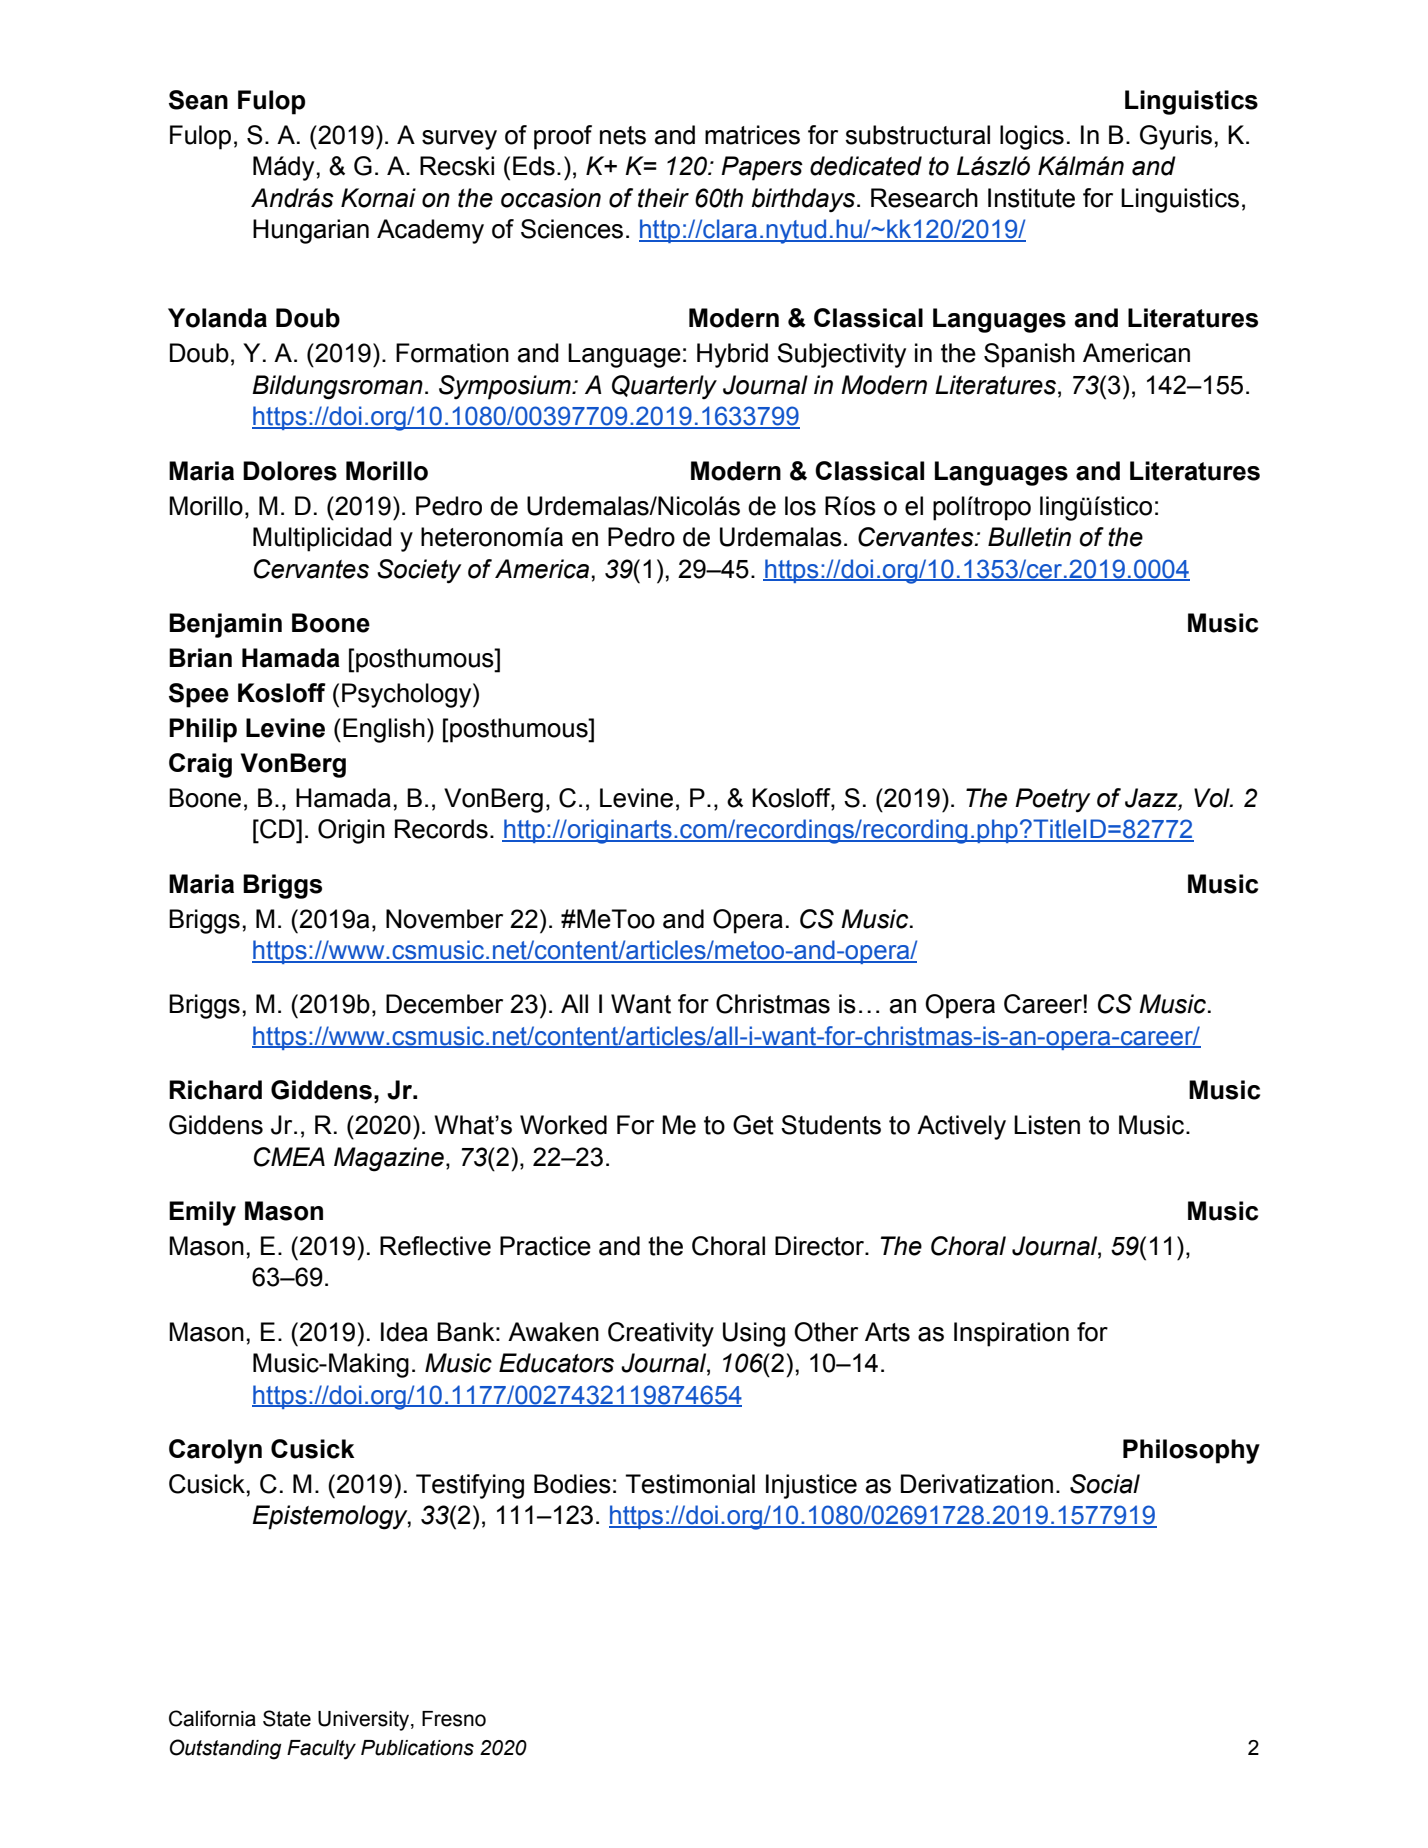  What do you see at coordinates (753, 1125) in the document?
I see `Get` at bounding box center [753, 1125].
